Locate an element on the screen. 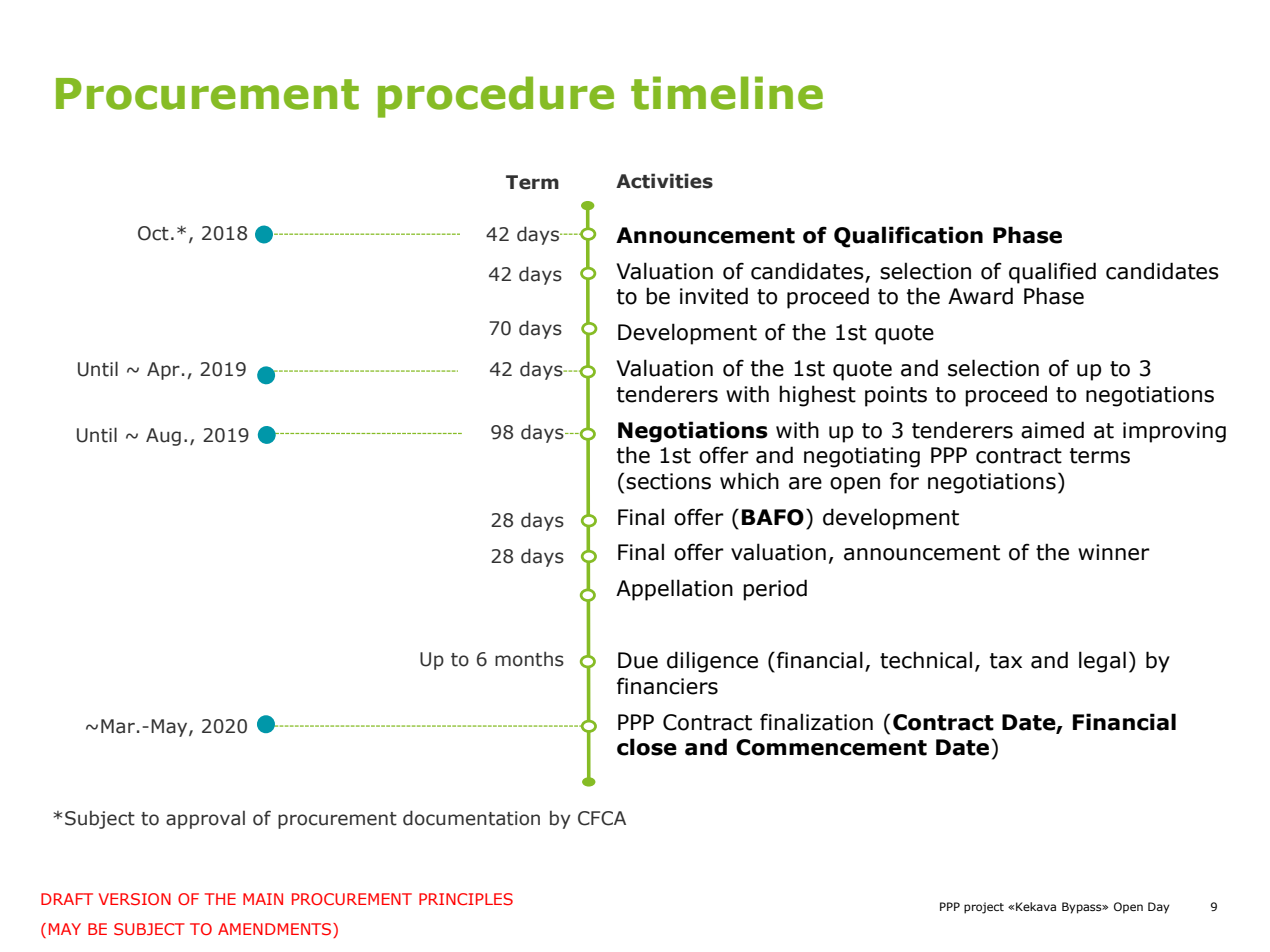 The image size is (1270, 952). PRINCIPLES is located at coordinates (466, 899).
